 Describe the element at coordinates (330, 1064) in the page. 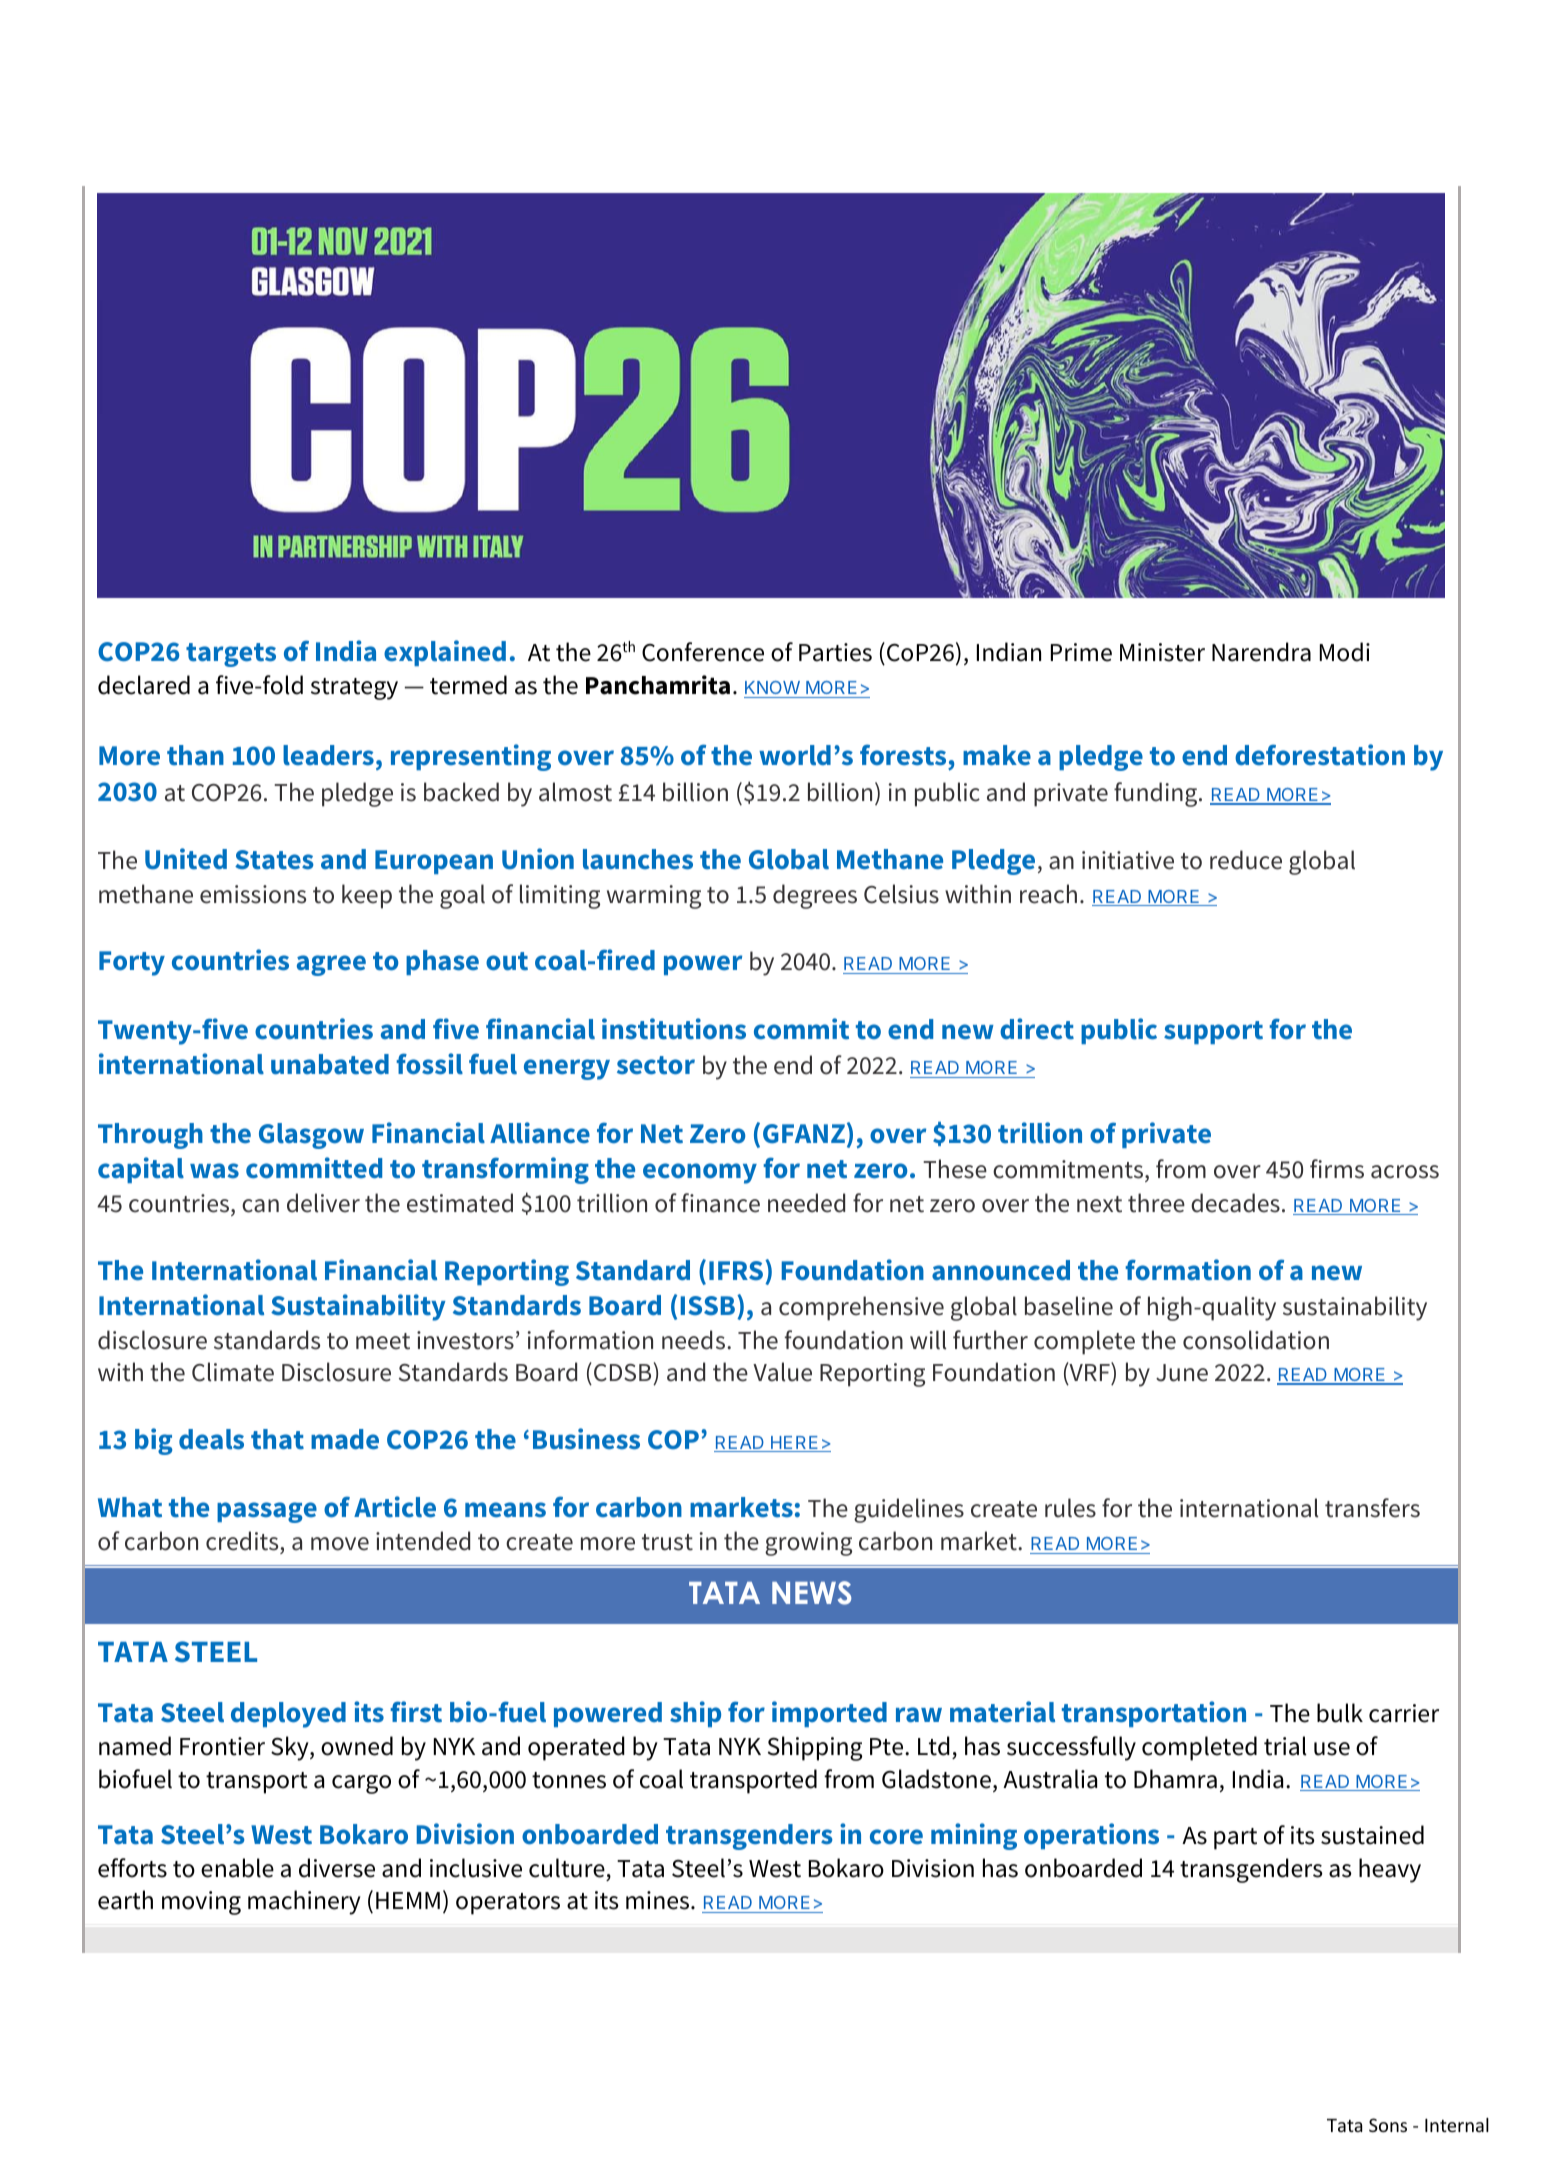

I see `unabated` at that location.
